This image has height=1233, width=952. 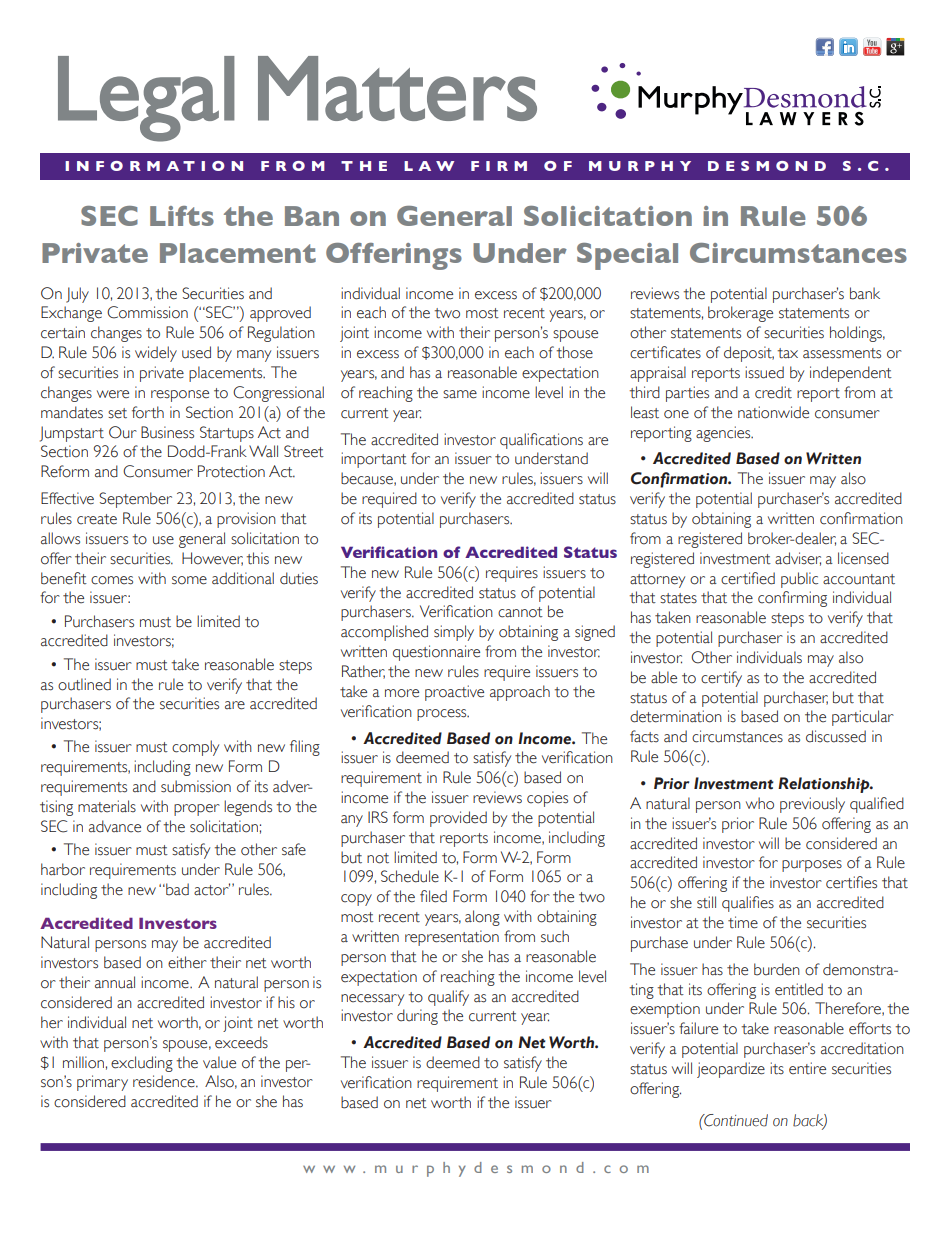 I want to click on during, so click(x=417, y=1017).
